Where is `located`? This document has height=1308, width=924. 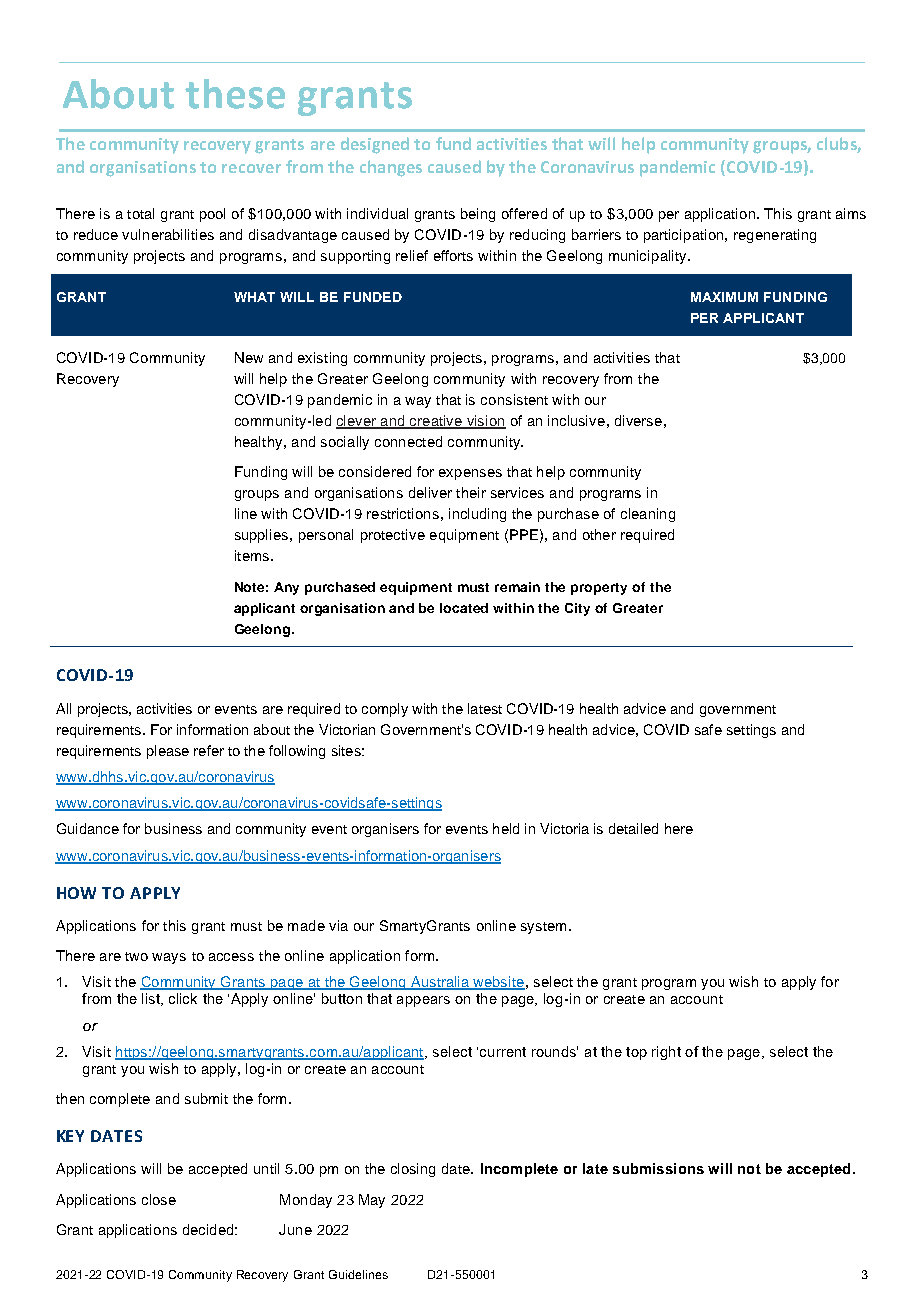
located is located at coordinates (464, 608).
